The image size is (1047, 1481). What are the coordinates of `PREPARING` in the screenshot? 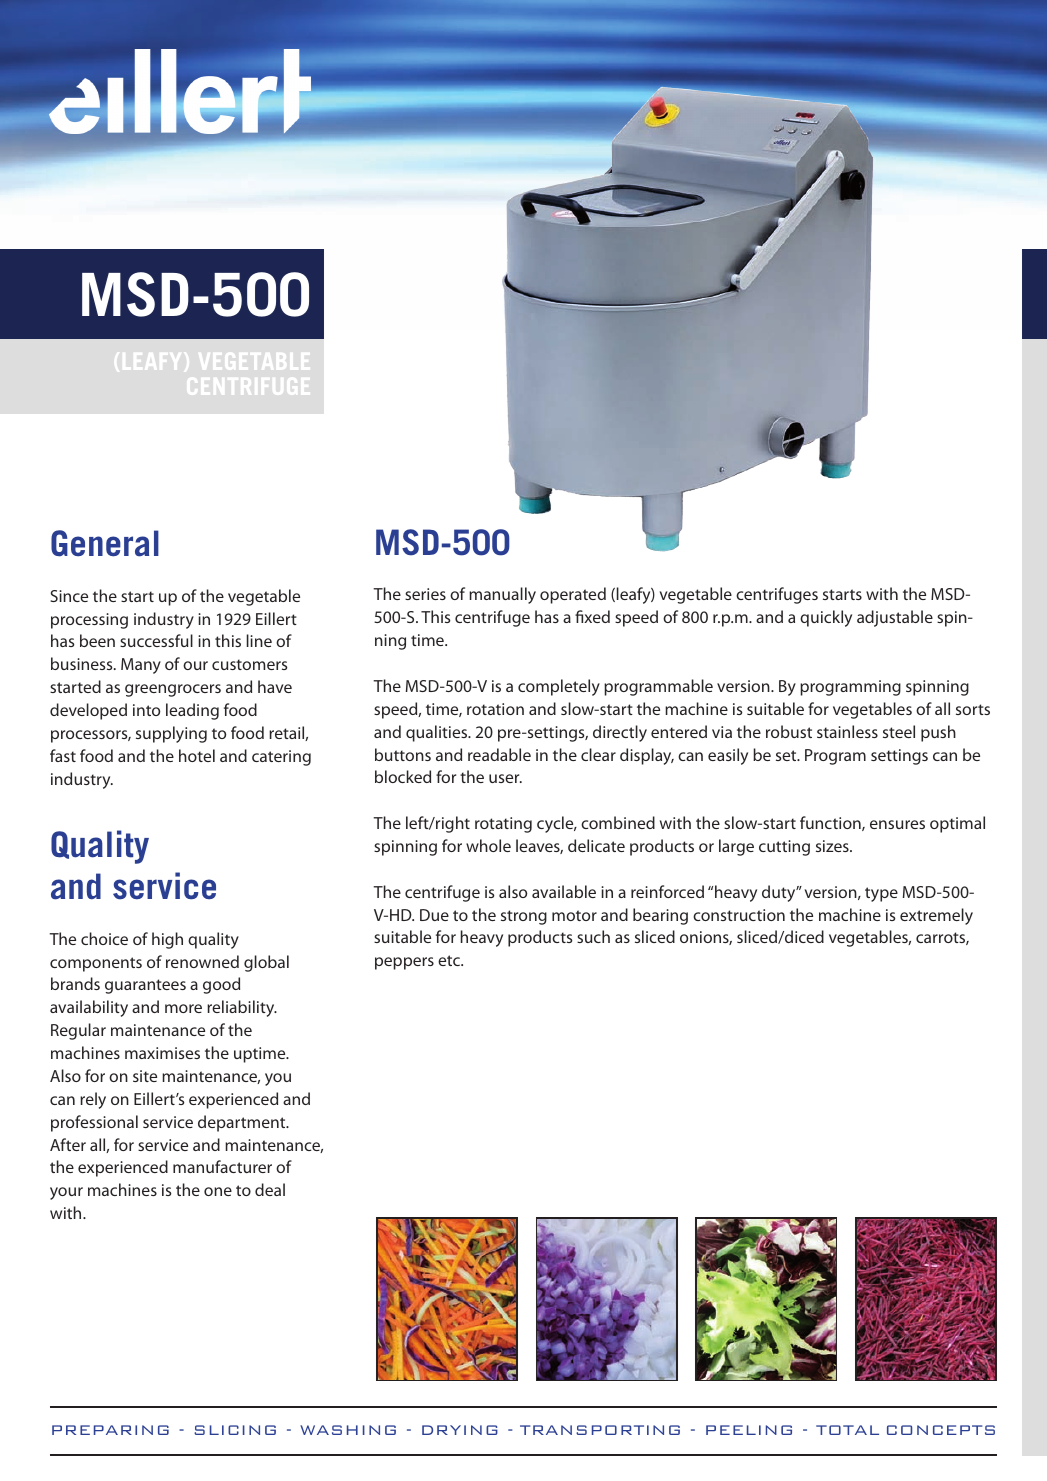 It's located at (110, 1430).
